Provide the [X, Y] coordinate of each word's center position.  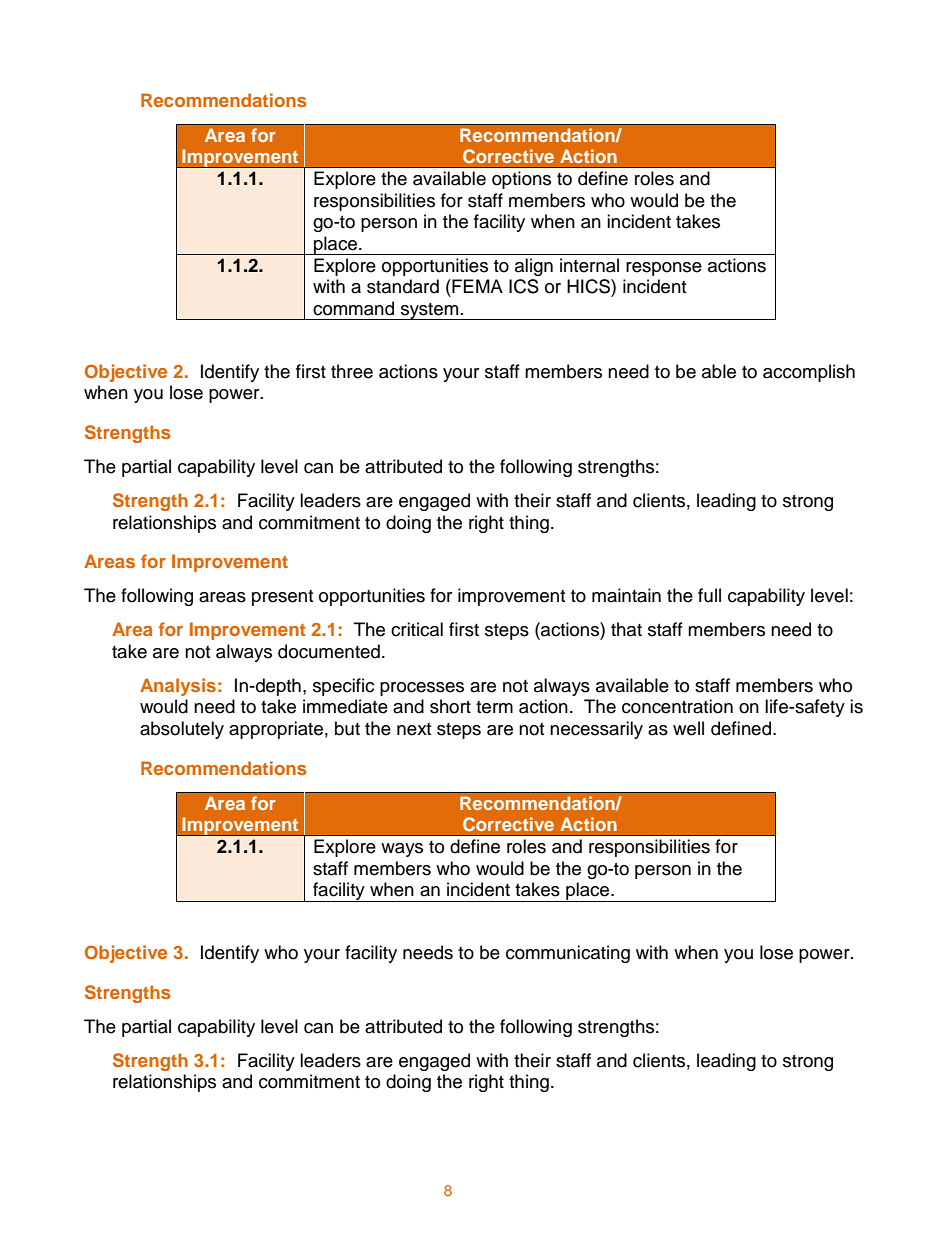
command [353, 308]
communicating [568, 954]
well [688, 728]
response [664, 269]
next [414, 729]
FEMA [476, 286]
